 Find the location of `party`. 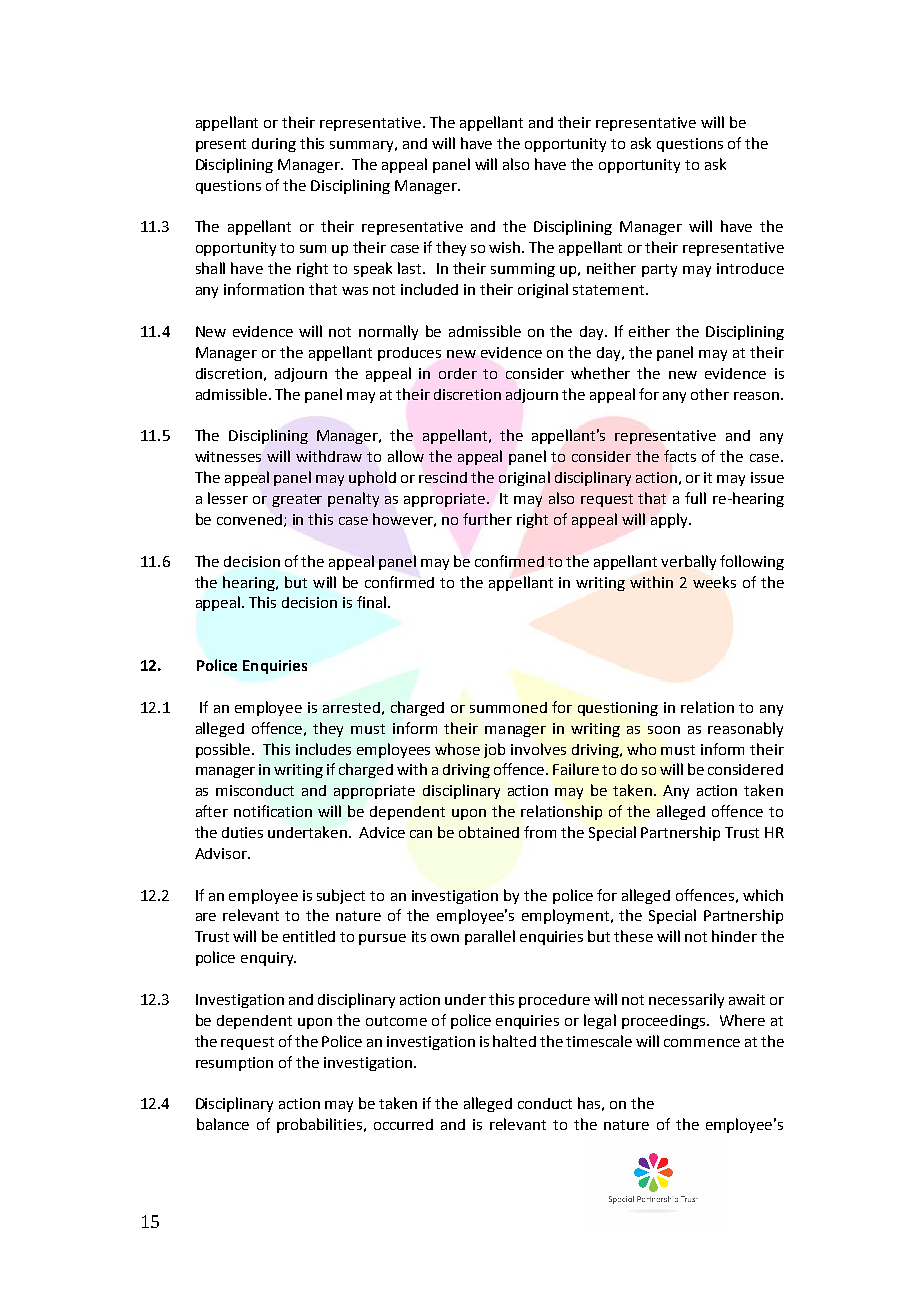

party is located at coordinates (659, 270).
